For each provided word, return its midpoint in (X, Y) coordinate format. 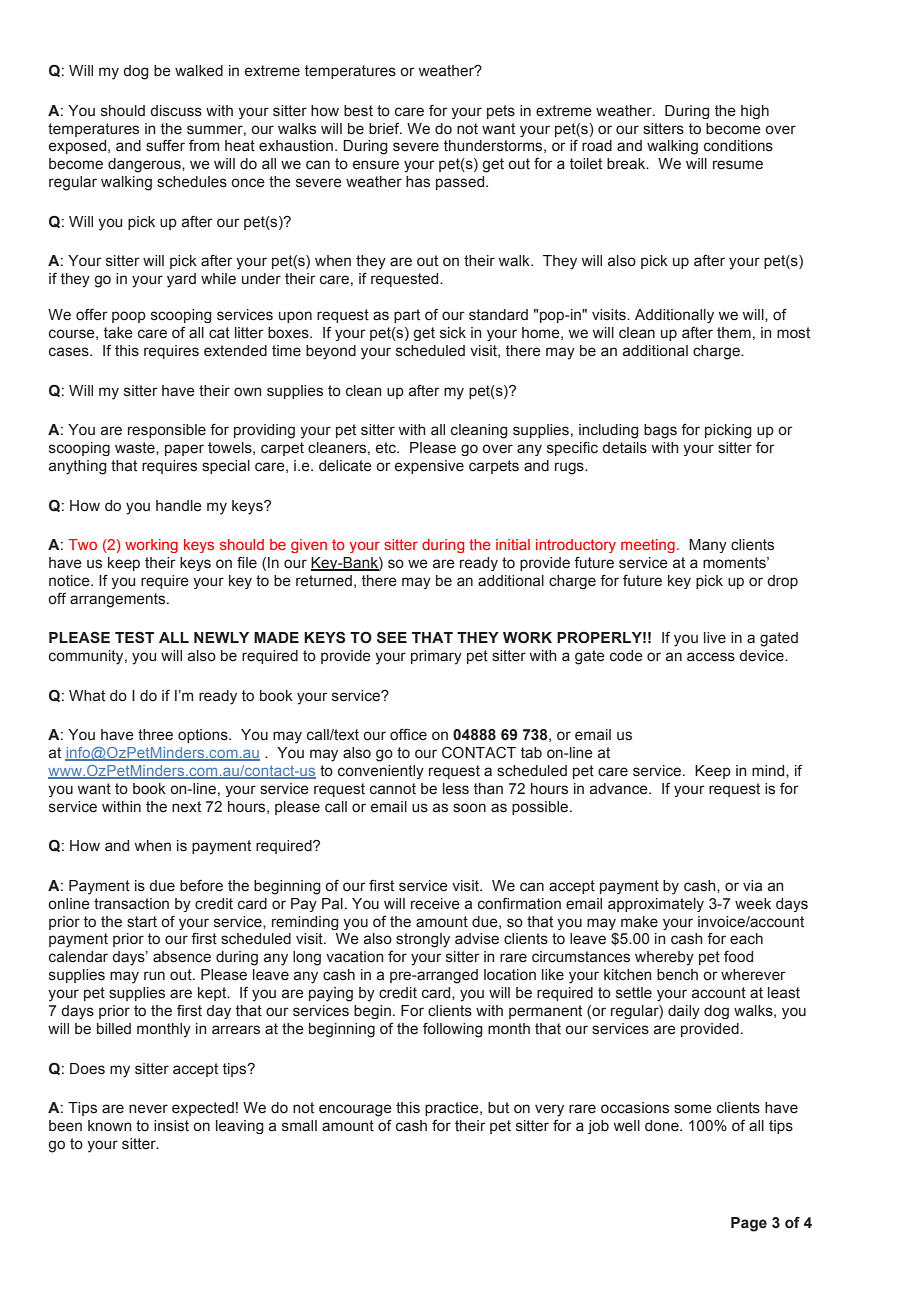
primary (436, 657)
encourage (355, 1110)
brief (385, 128)
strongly (423, 940)
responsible (167, 431)
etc (387, 448)
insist (171, 1126)
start (142, 922)
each (746, 939)
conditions (738, 146)
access (711, 657)
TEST (134, 637)
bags (660, 431)
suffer (165, 146)
